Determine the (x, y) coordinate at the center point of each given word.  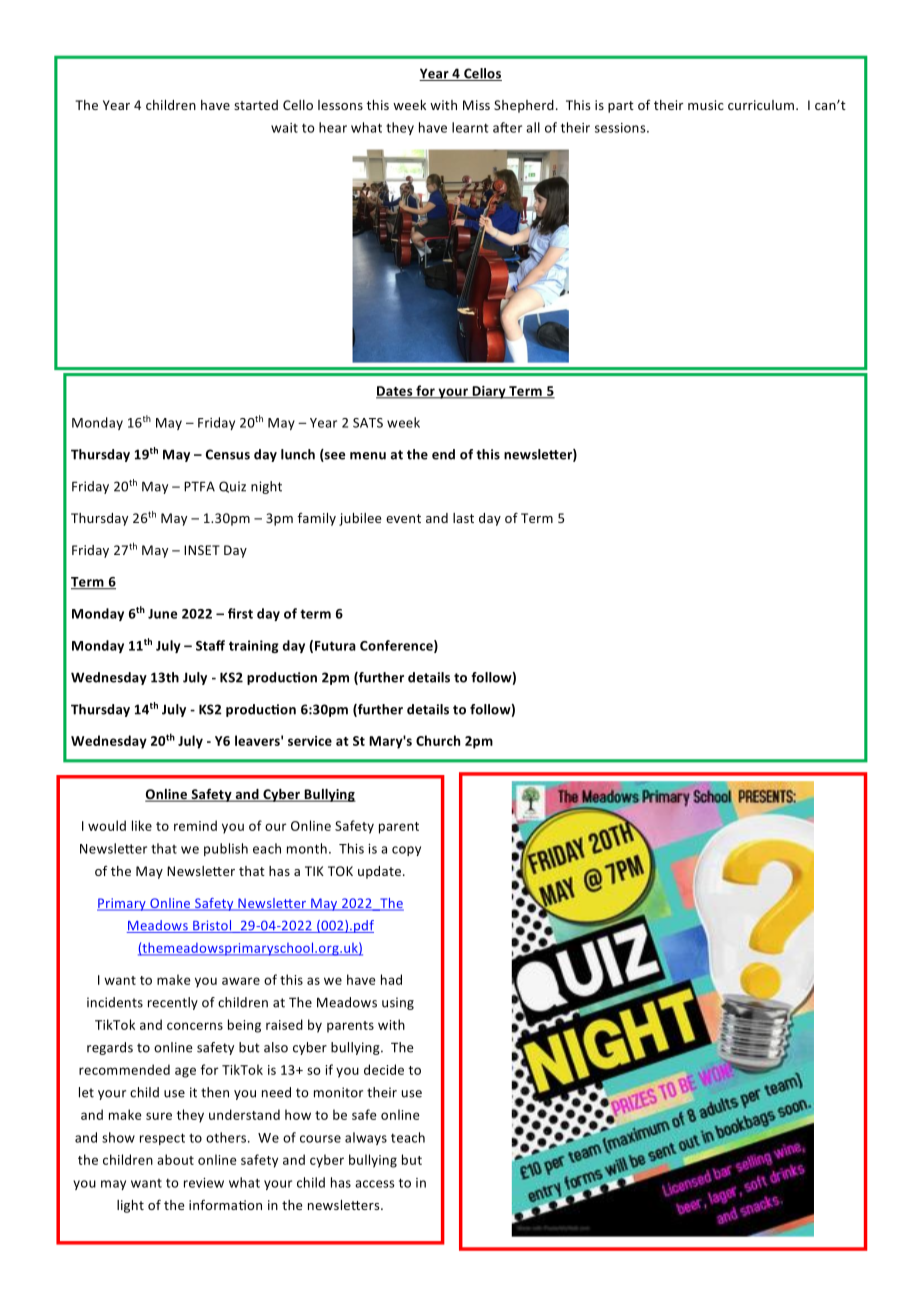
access (375, 1184)
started (256, 105)
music (706, 105)
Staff (210, 645)
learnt (470, 127)
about (175, 1159)
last (463, 518)
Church (438, 740)
